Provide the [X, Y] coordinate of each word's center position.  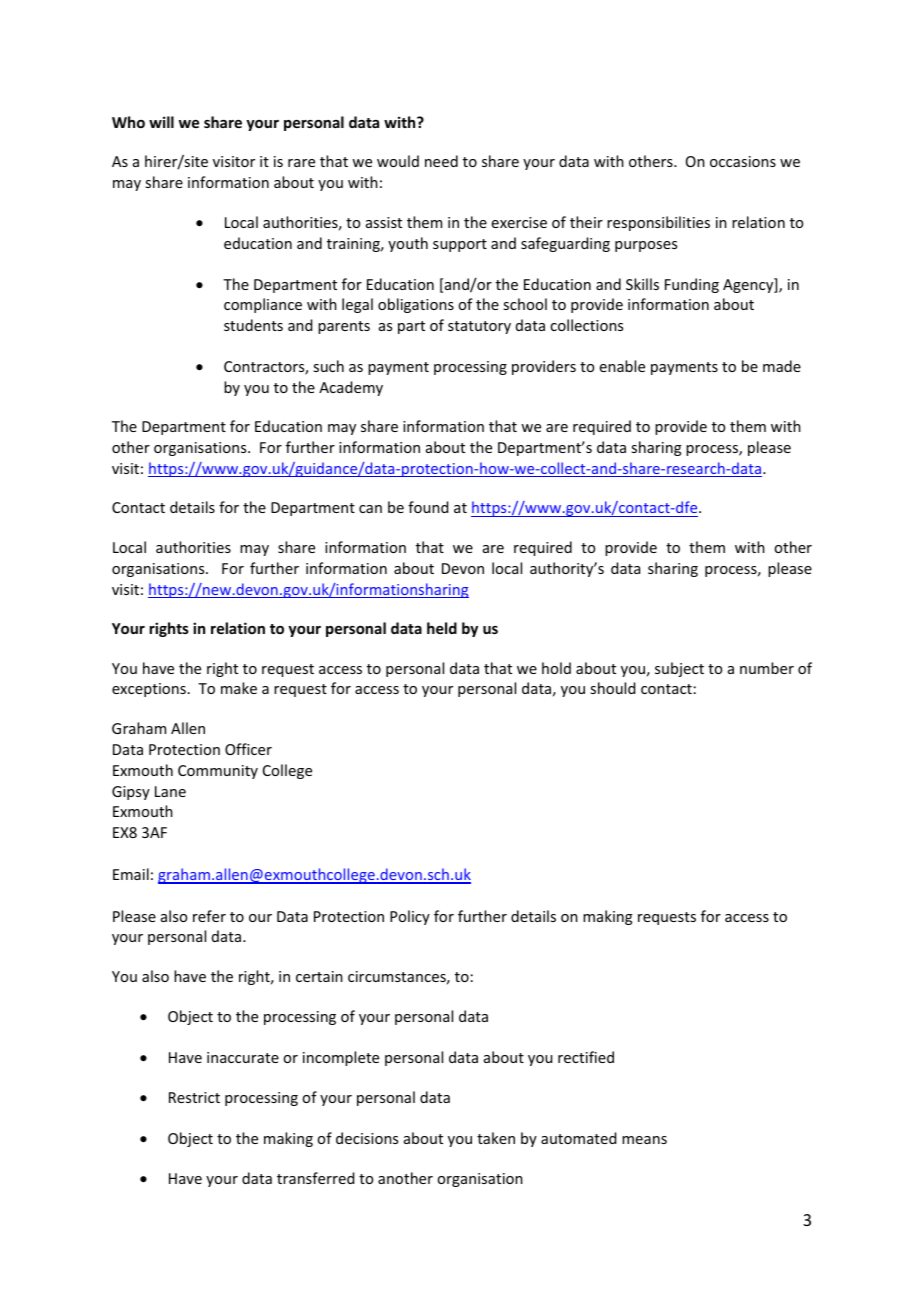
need [441, 161]
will [161, 122]
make [239, 688]
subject [679, 669]
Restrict [194, 1097]
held [442, 628]
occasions [743, 161]
